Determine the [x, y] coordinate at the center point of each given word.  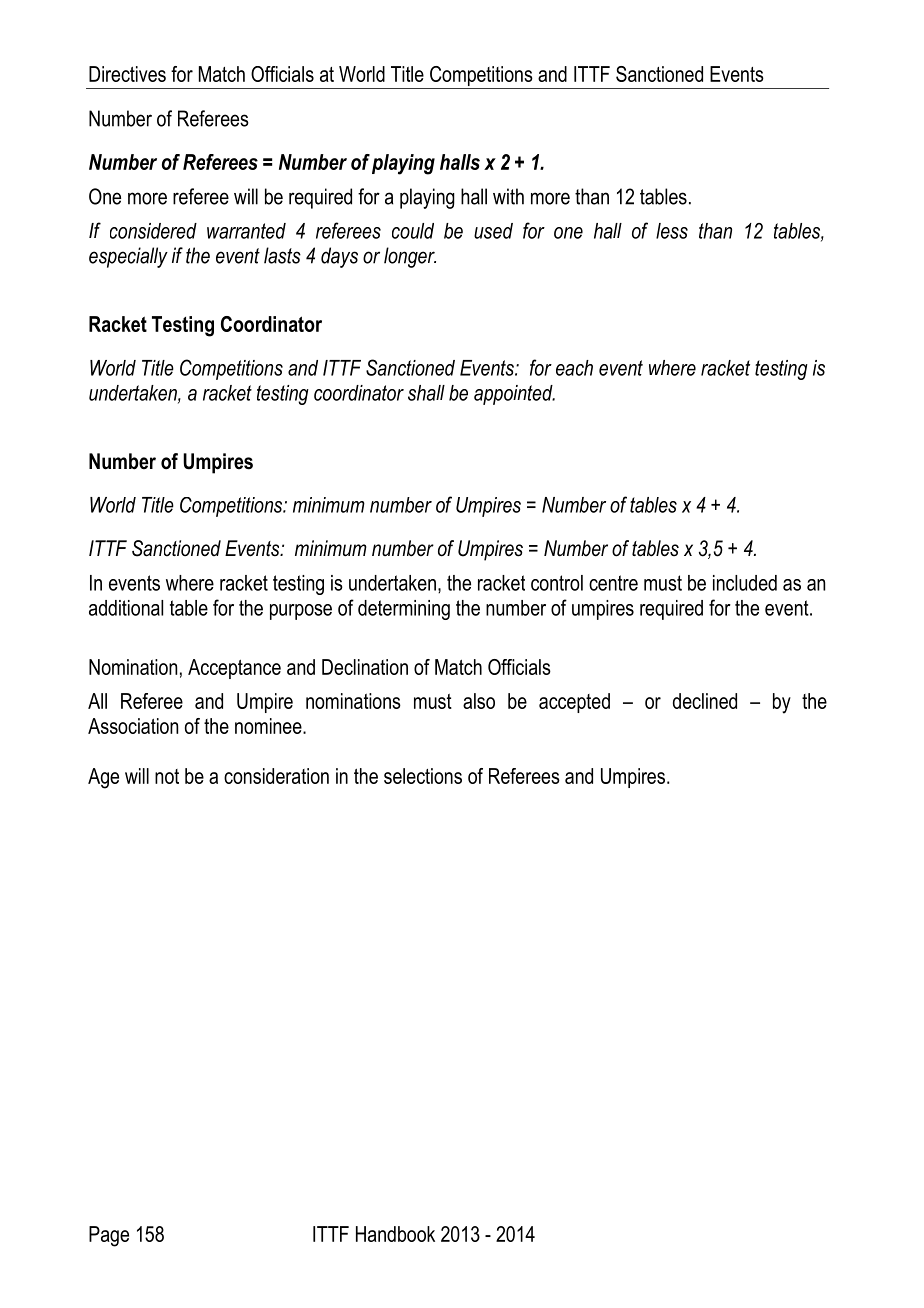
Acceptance [234, 669]
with [508, 196]
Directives [127, 74]
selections [423, 776]
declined [705, 701]
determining [404, 610]
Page [109, 1236]
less [672, 231]
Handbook [395, 1234]
